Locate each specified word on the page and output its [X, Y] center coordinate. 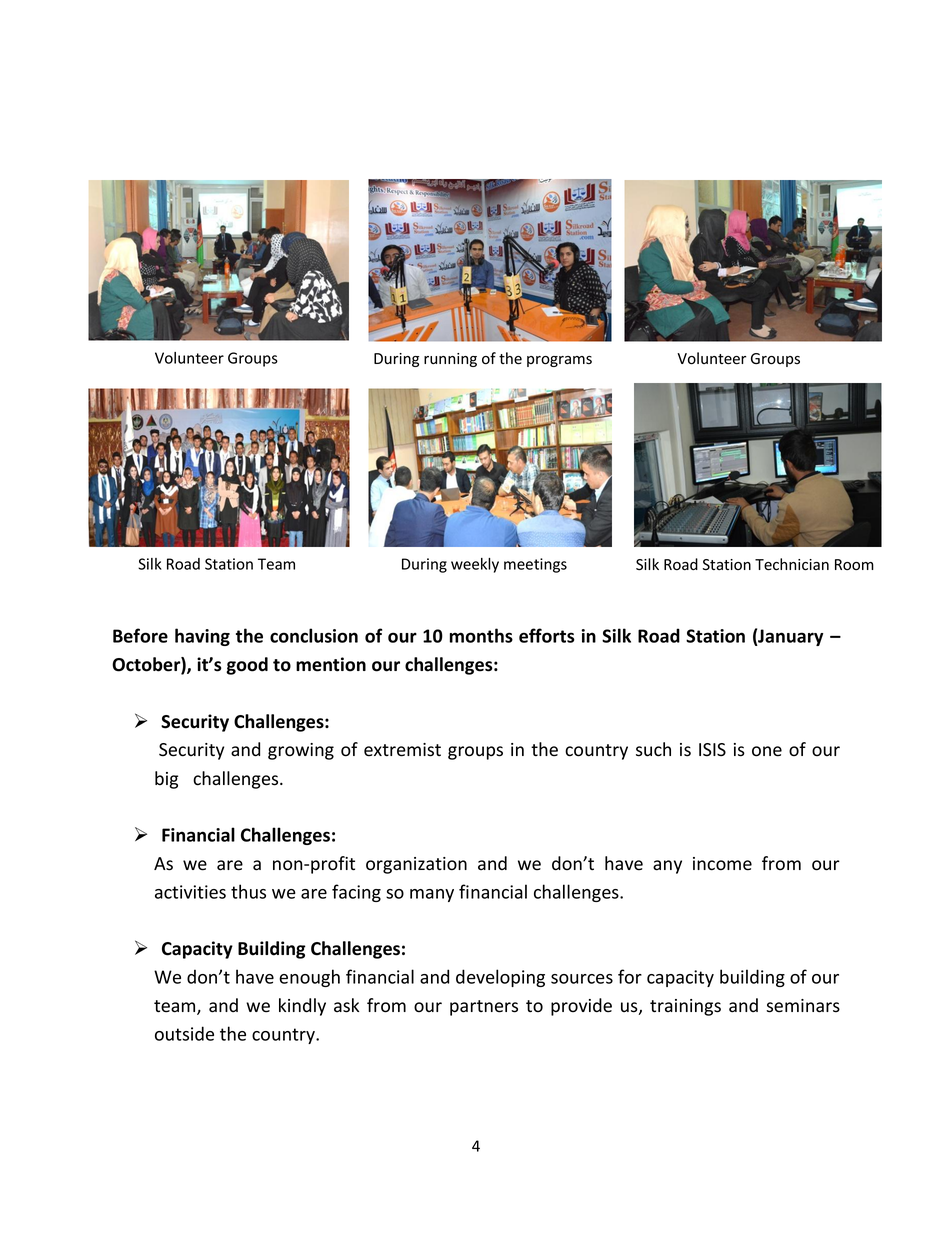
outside [184, 1033]
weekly [475, 565]
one [767, 751]
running [450, 360]
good [247, 666]
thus [248, 891]
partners [484, 1008]
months [481, 635]
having [202, 637]
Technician [792, 564]
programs [559, 361]
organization [416, 865]
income [722, 864]
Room [854, 564]
